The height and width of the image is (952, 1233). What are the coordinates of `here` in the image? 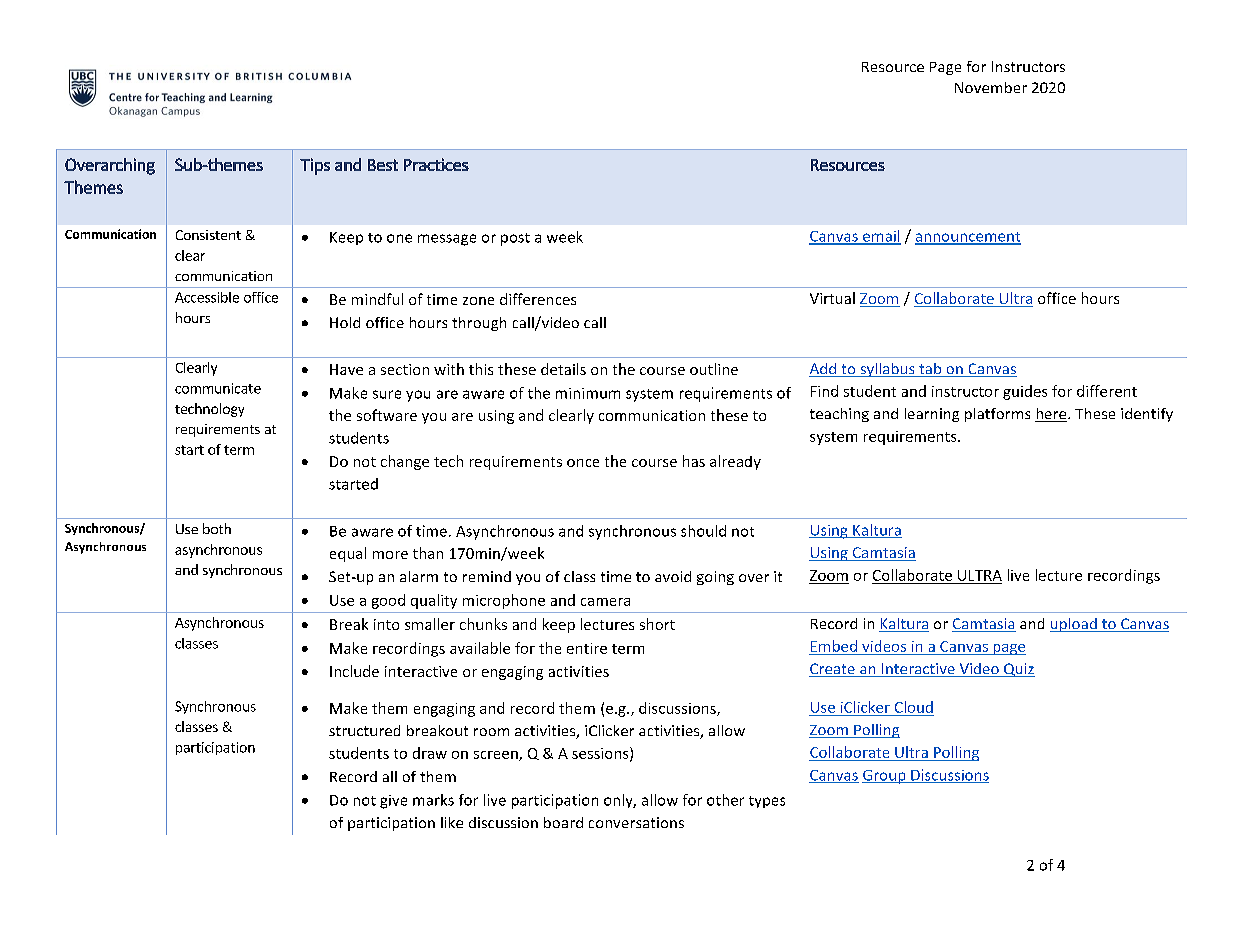 It's located at (1052, 415).
